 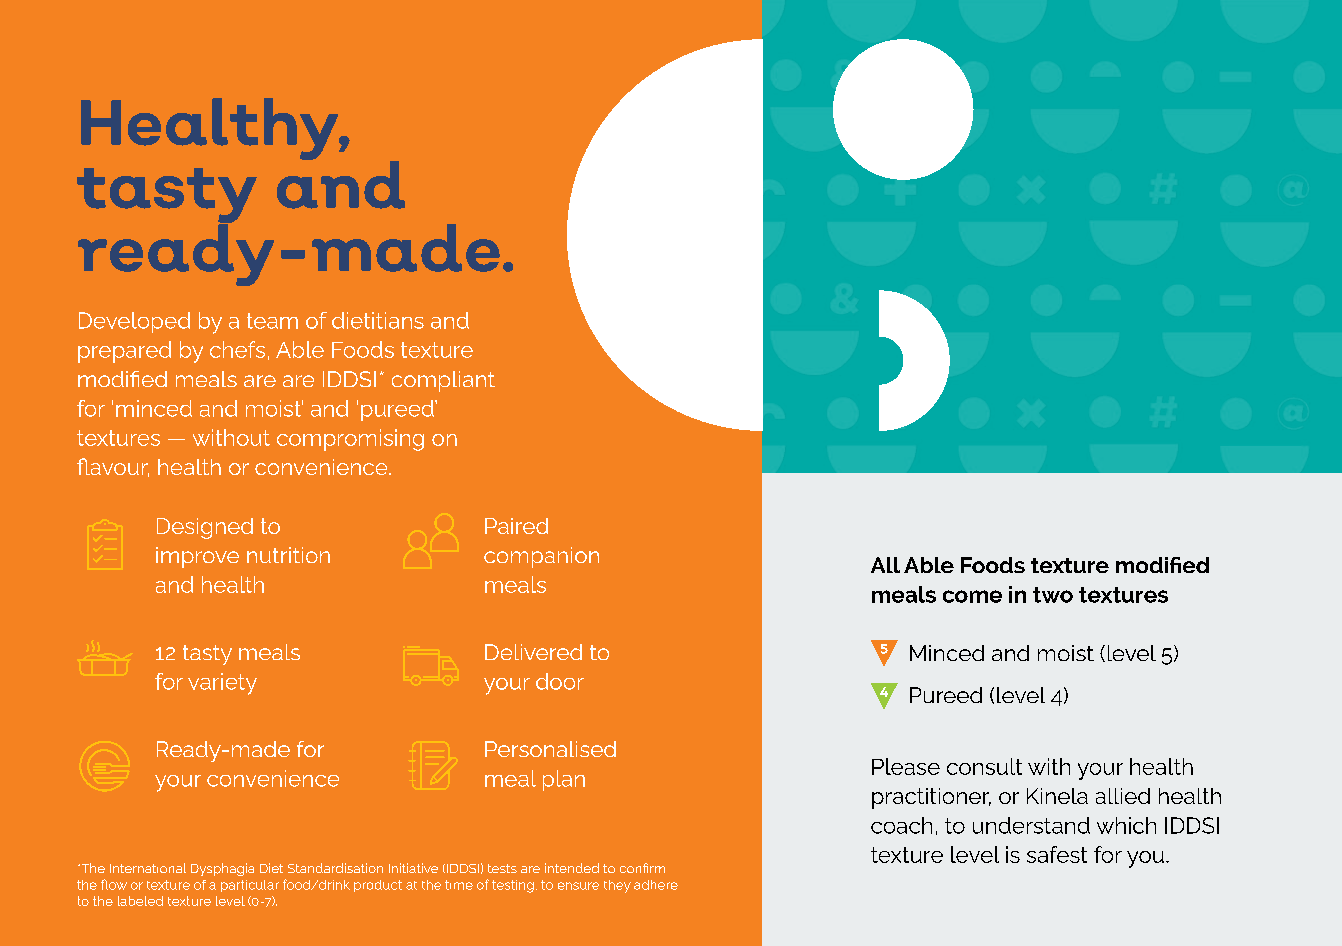 I want to click on particular, so click(x=250, y=886).
